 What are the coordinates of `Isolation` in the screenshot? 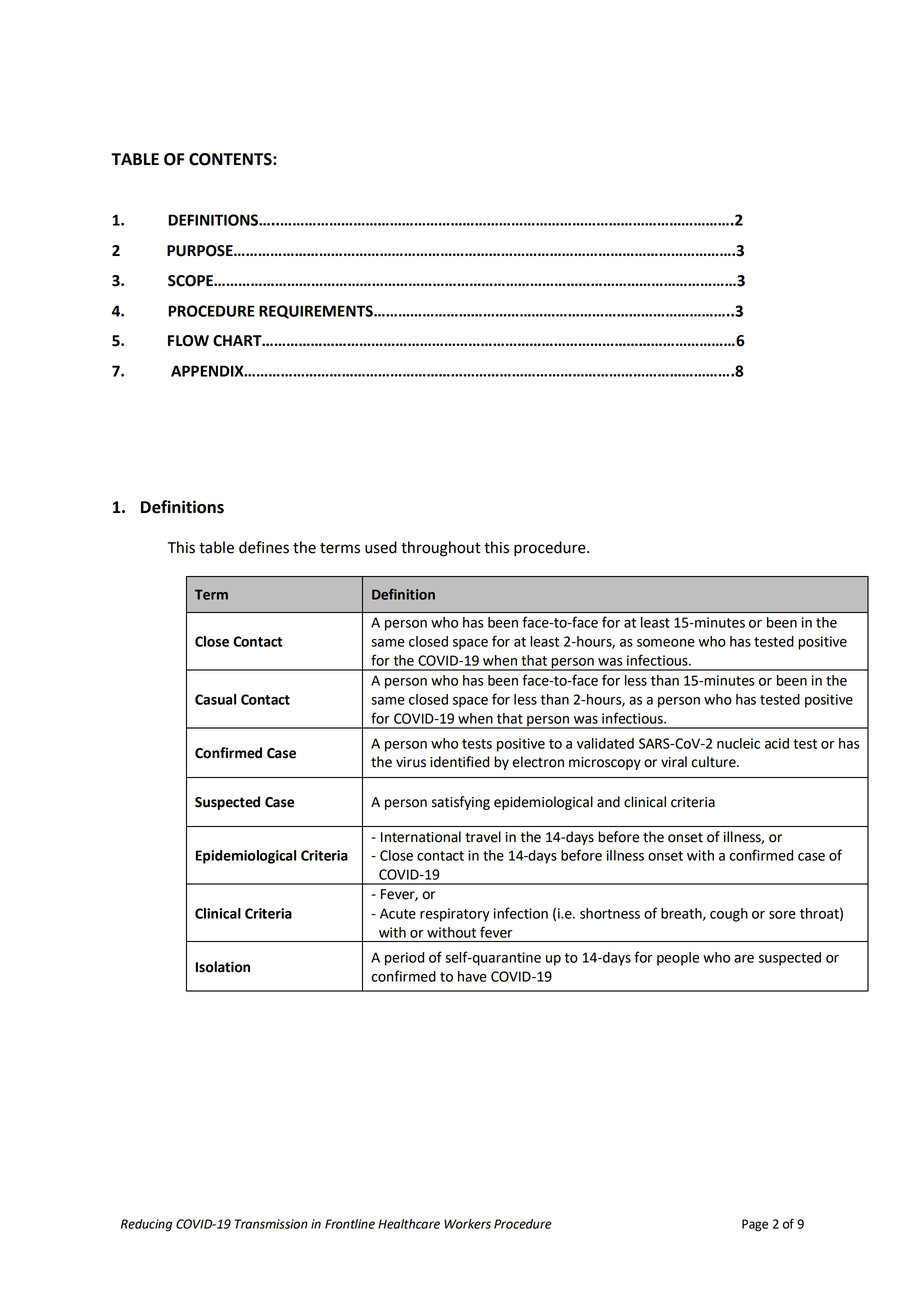 It's located at (223, 967).
